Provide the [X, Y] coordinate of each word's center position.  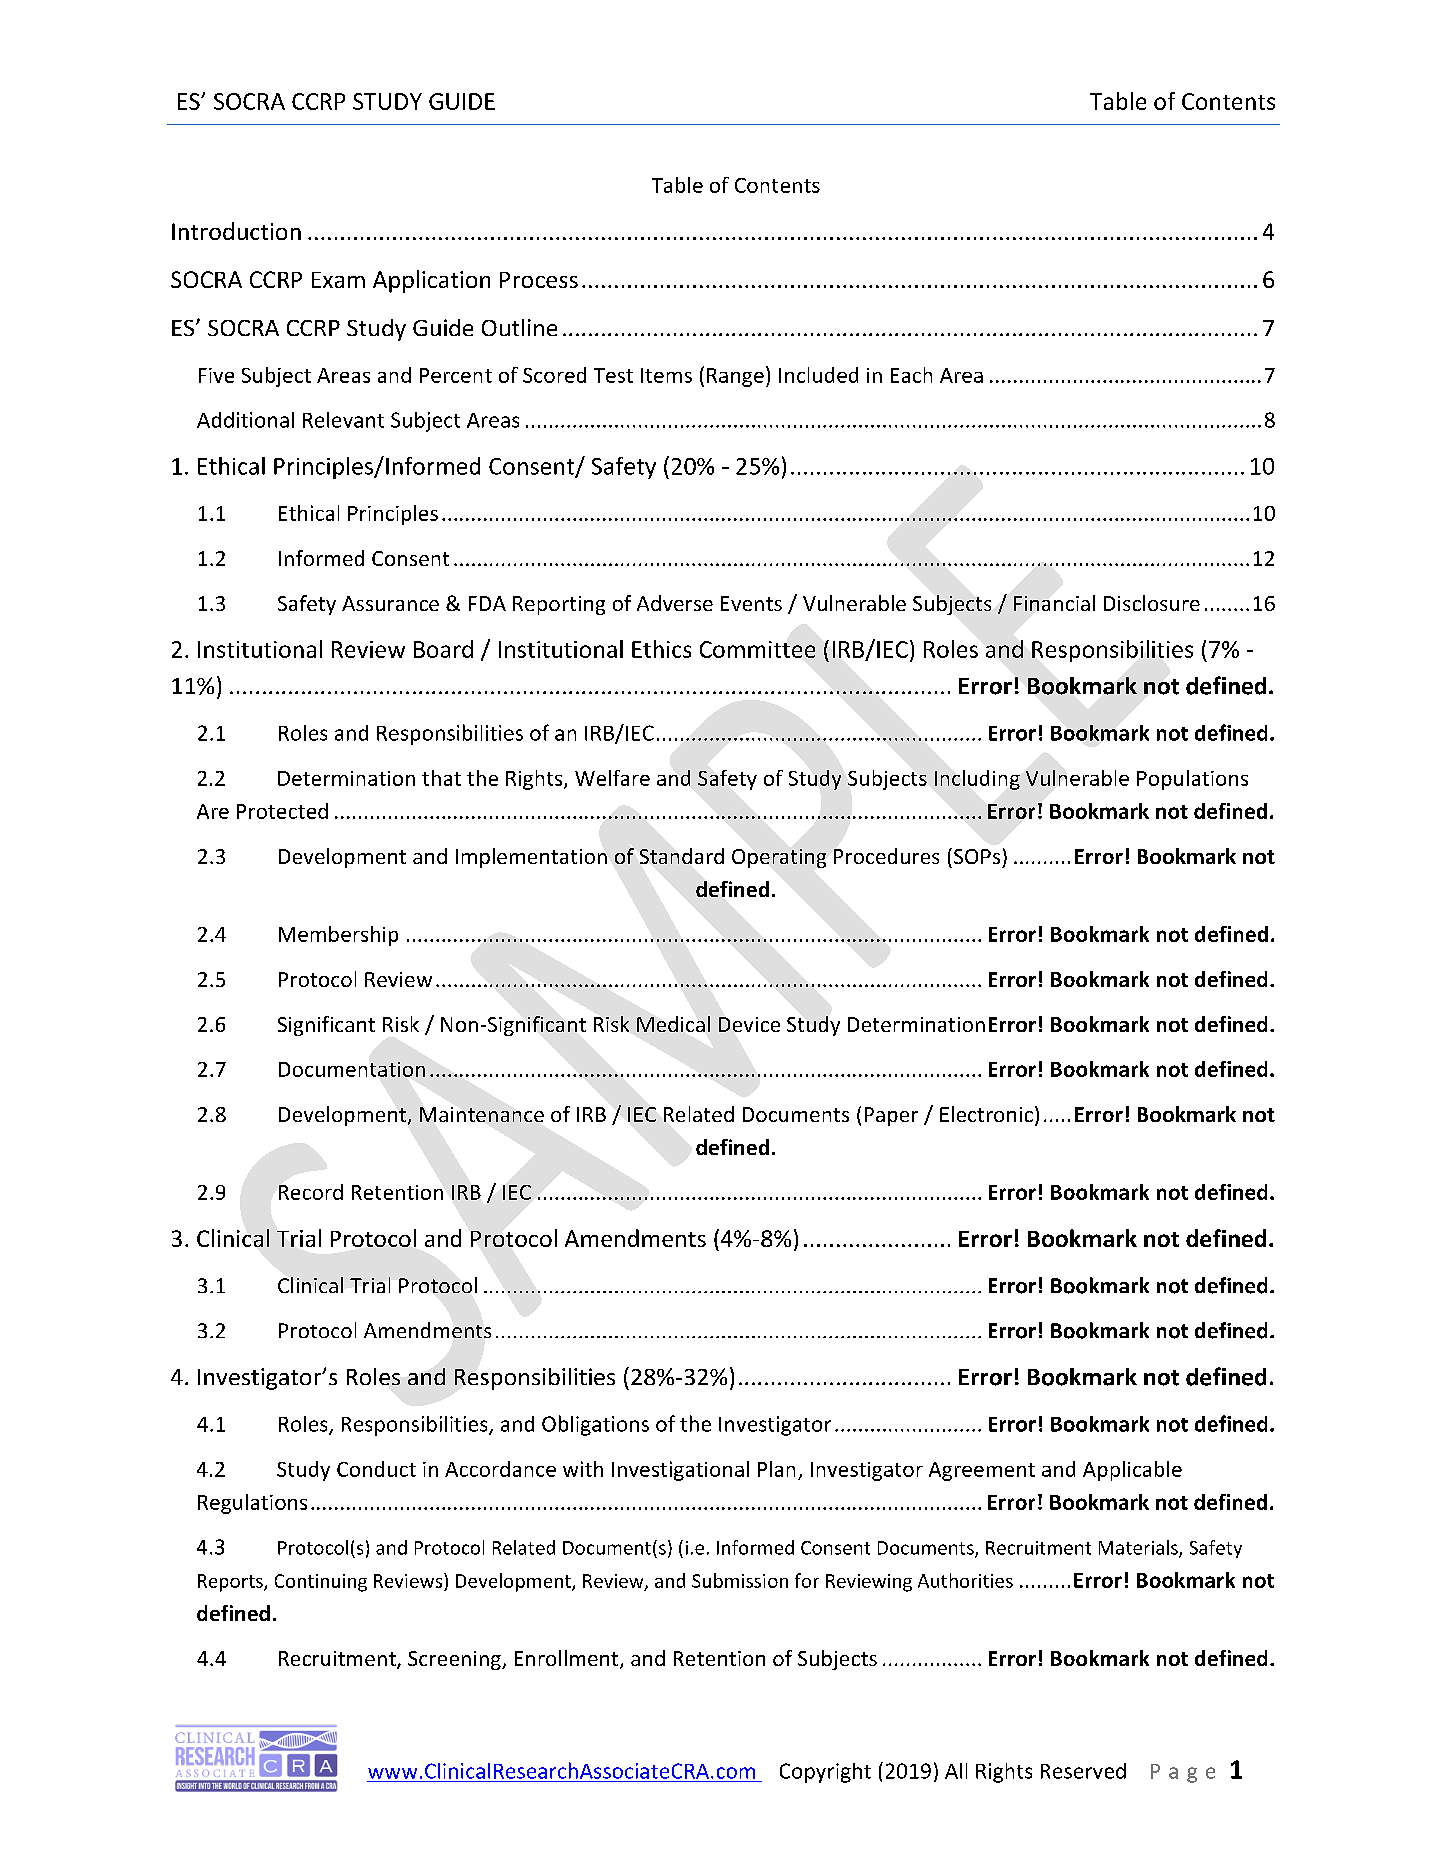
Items [666, 375]
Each [911, 375]
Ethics [661, 649]
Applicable [1132, 1471]
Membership [338, 936]
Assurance [390, 603]
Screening [455, 1660]
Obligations [595, 1425]
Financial [1054, 603]
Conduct [376, 1469]
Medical [673, 1024]
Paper [891, 1116]
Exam [338, 280]
